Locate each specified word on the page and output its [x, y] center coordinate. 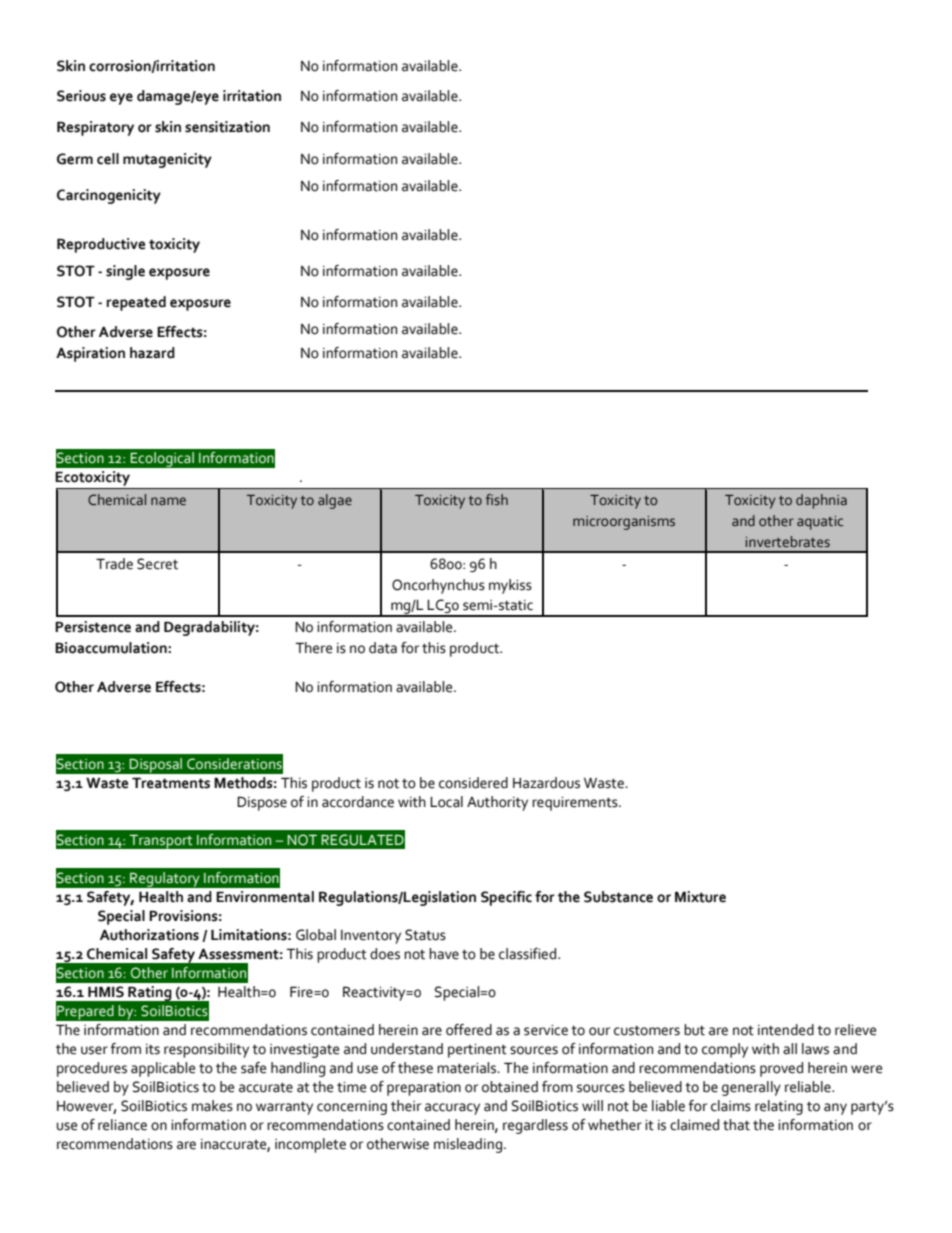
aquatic [820, 523]
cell [108, 159]
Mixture [700, 897]
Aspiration [90, 354]
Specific [506, 898]
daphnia [821, 501]
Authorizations [149, 935]
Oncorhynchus [438, 586]
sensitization [227, 127]
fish [497, 500]
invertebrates [788, 542]
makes [212, 1106]
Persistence [93, 627]
